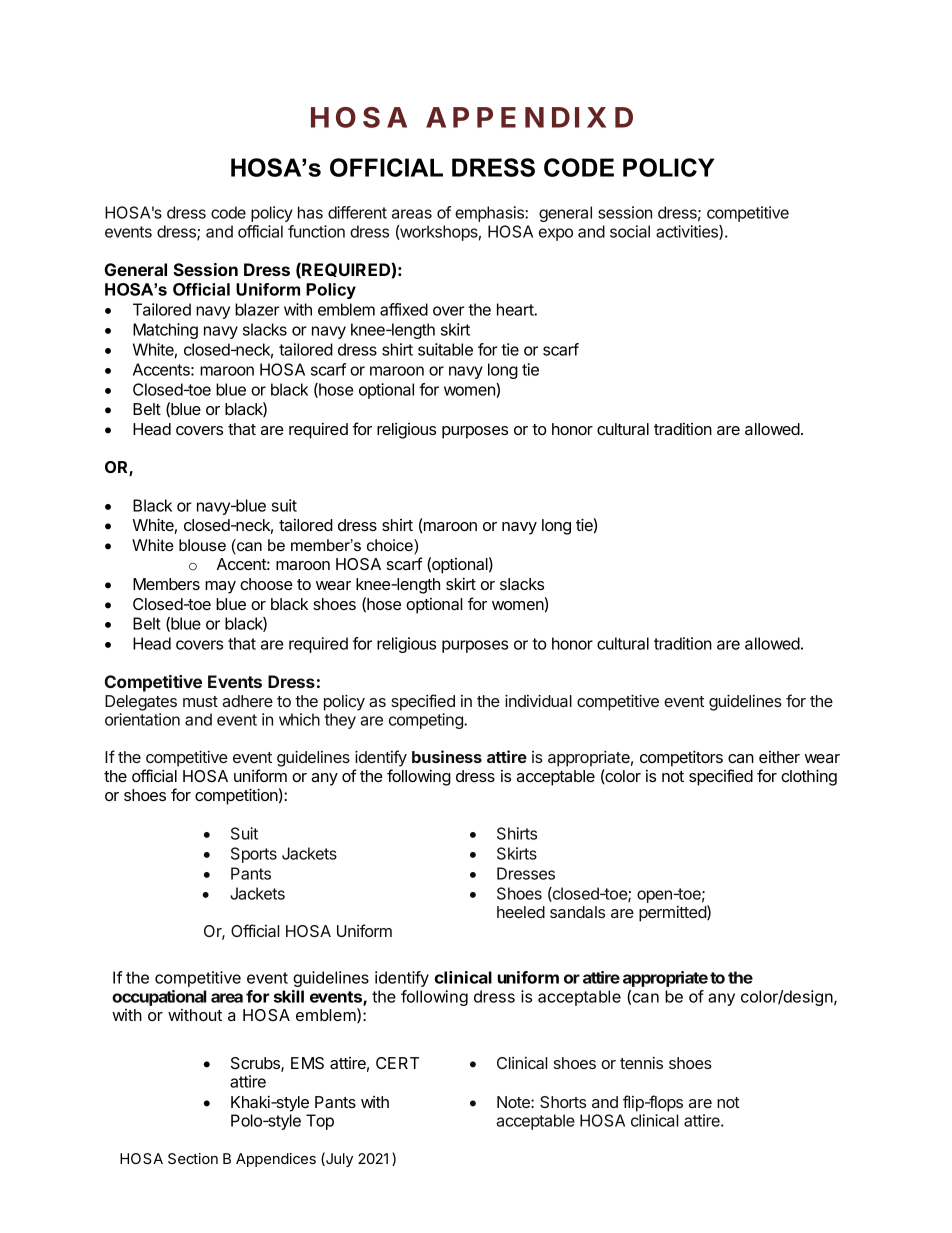 The image size is (952, 1233). Describe the element at coordinates (202, 545) in the screenshot. I see `blouse` at that location.
